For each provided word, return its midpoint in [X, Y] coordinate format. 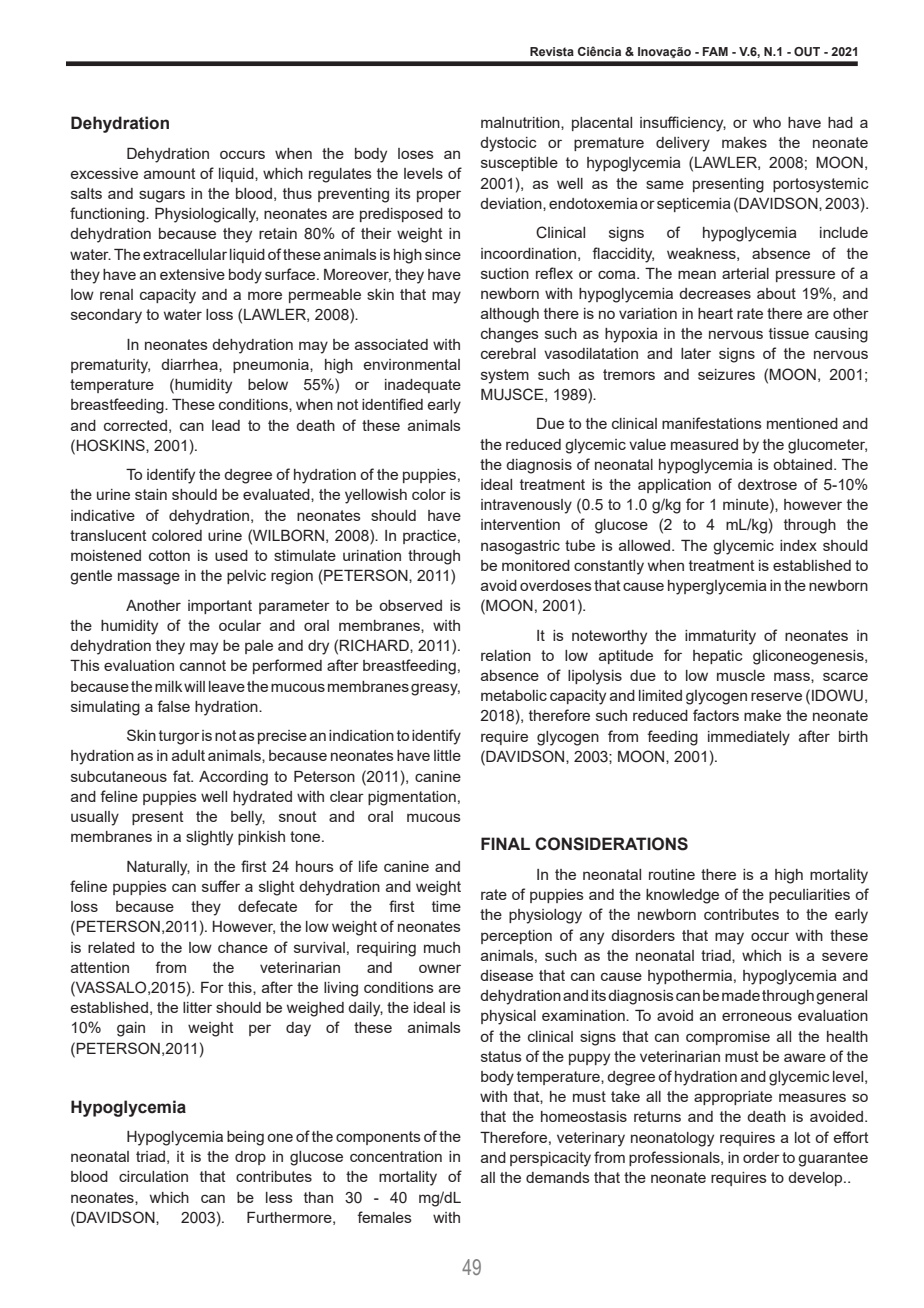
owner [440, 968]
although [510, 315]
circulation [153, 1176]
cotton [169, 555]
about [776, 293]
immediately [749, 738]
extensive [192, 274]
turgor [179, 737]
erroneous [757, 1016]
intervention [520, 524]
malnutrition [521, 122]
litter [197, 1007]
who [767, 122]
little [447, 755]
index [798, 545]
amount [170, 173]
